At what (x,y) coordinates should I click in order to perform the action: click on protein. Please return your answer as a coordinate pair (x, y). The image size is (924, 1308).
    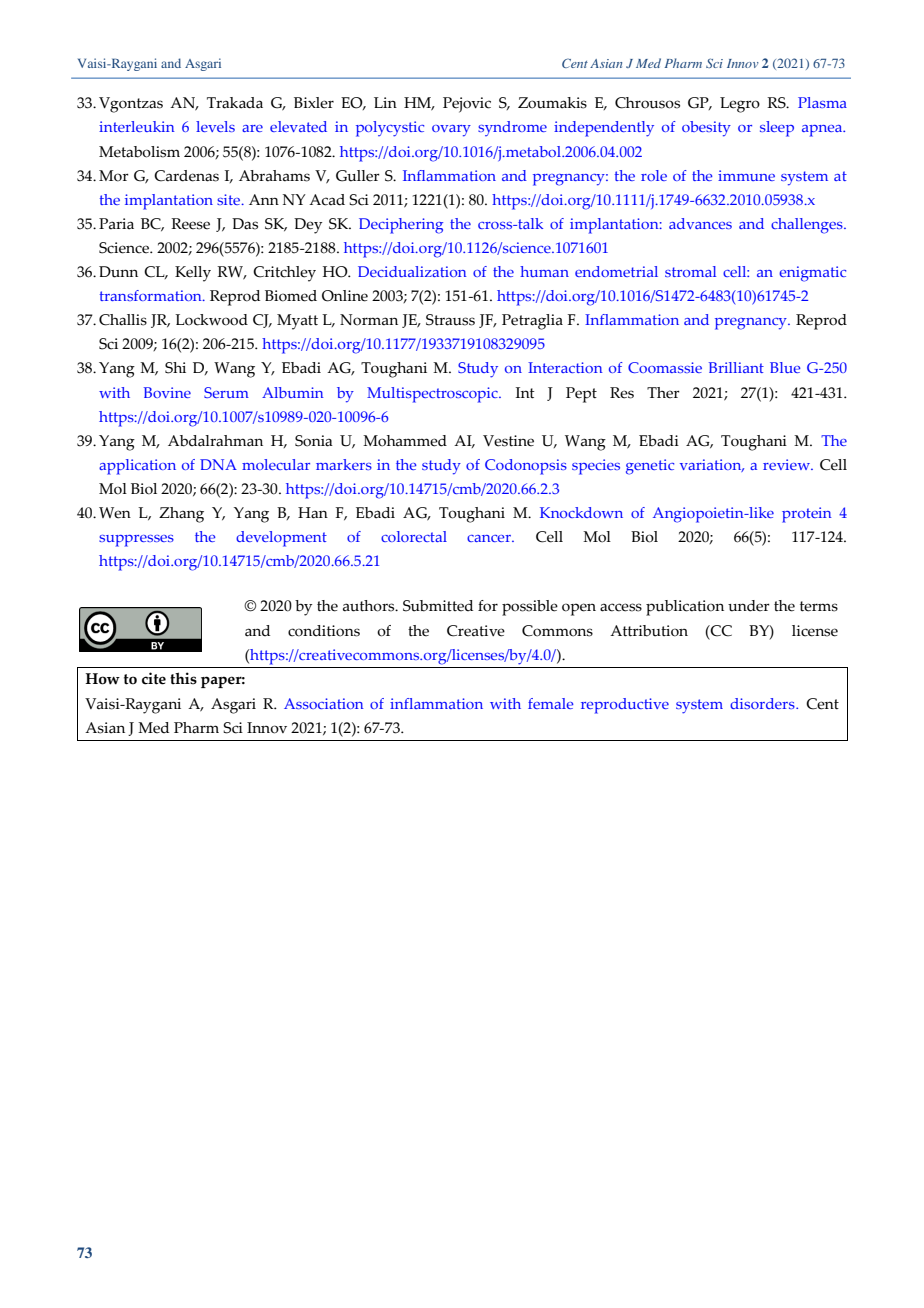
    Looking at the image, I should click on (806, 515).
